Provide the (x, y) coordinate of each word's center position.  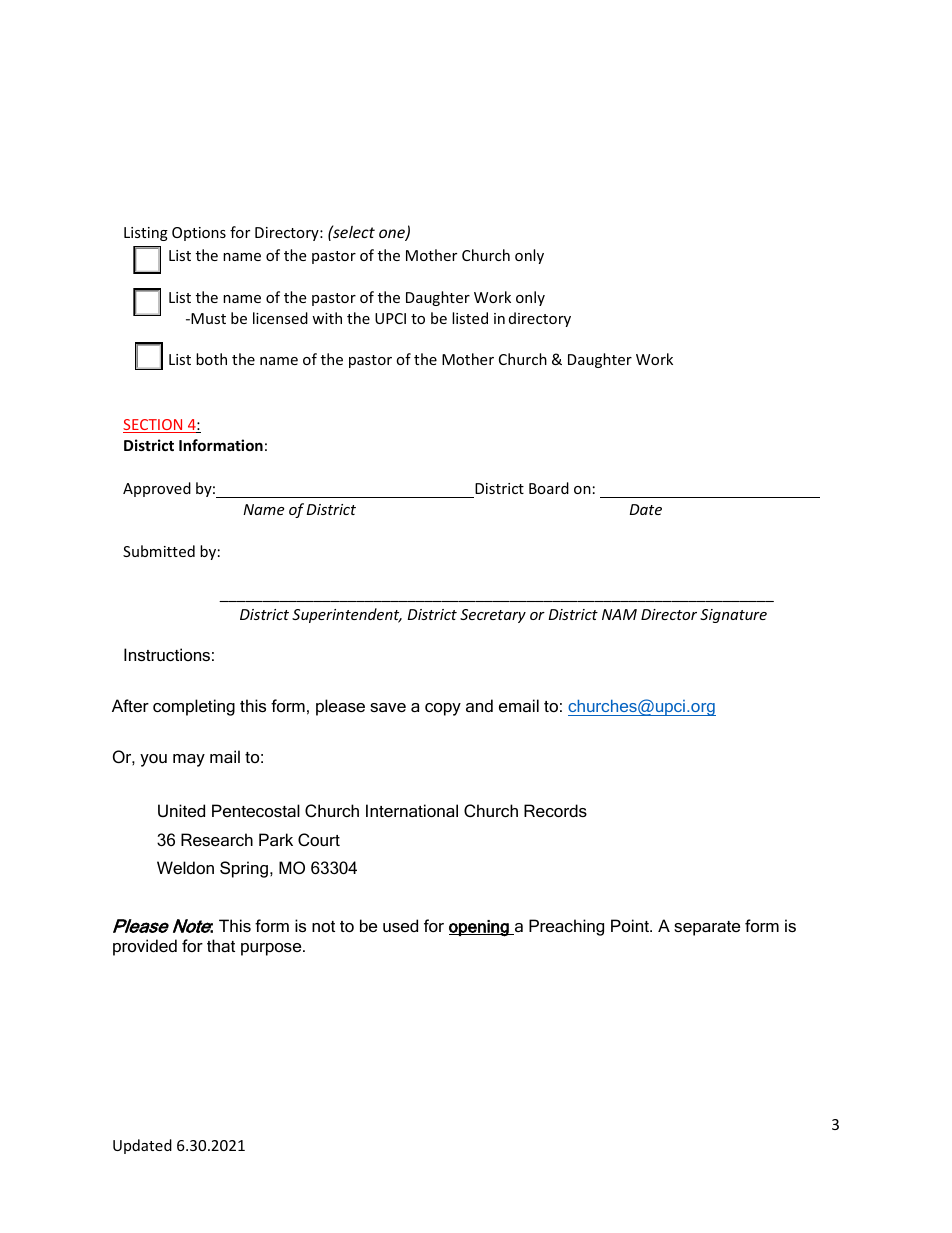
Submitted (159, 551)
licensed (280, 318)
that (221, 945)
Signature (733, 616)
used (400, 925)
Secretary (493, 616)
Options (199, 234)
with (327, 318)
